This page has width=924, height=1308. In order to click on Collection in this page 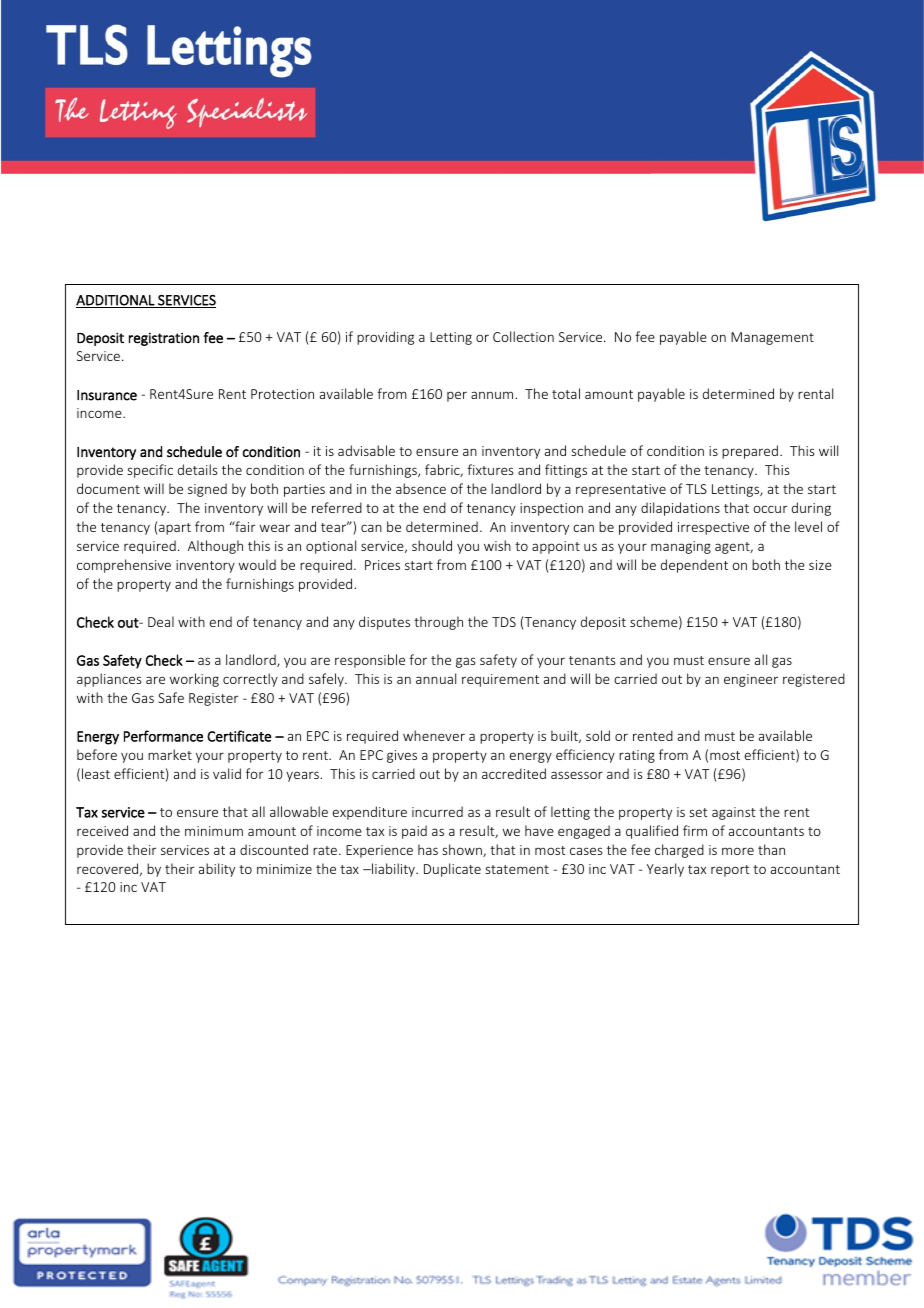, I will do `click(523, 336)`.
